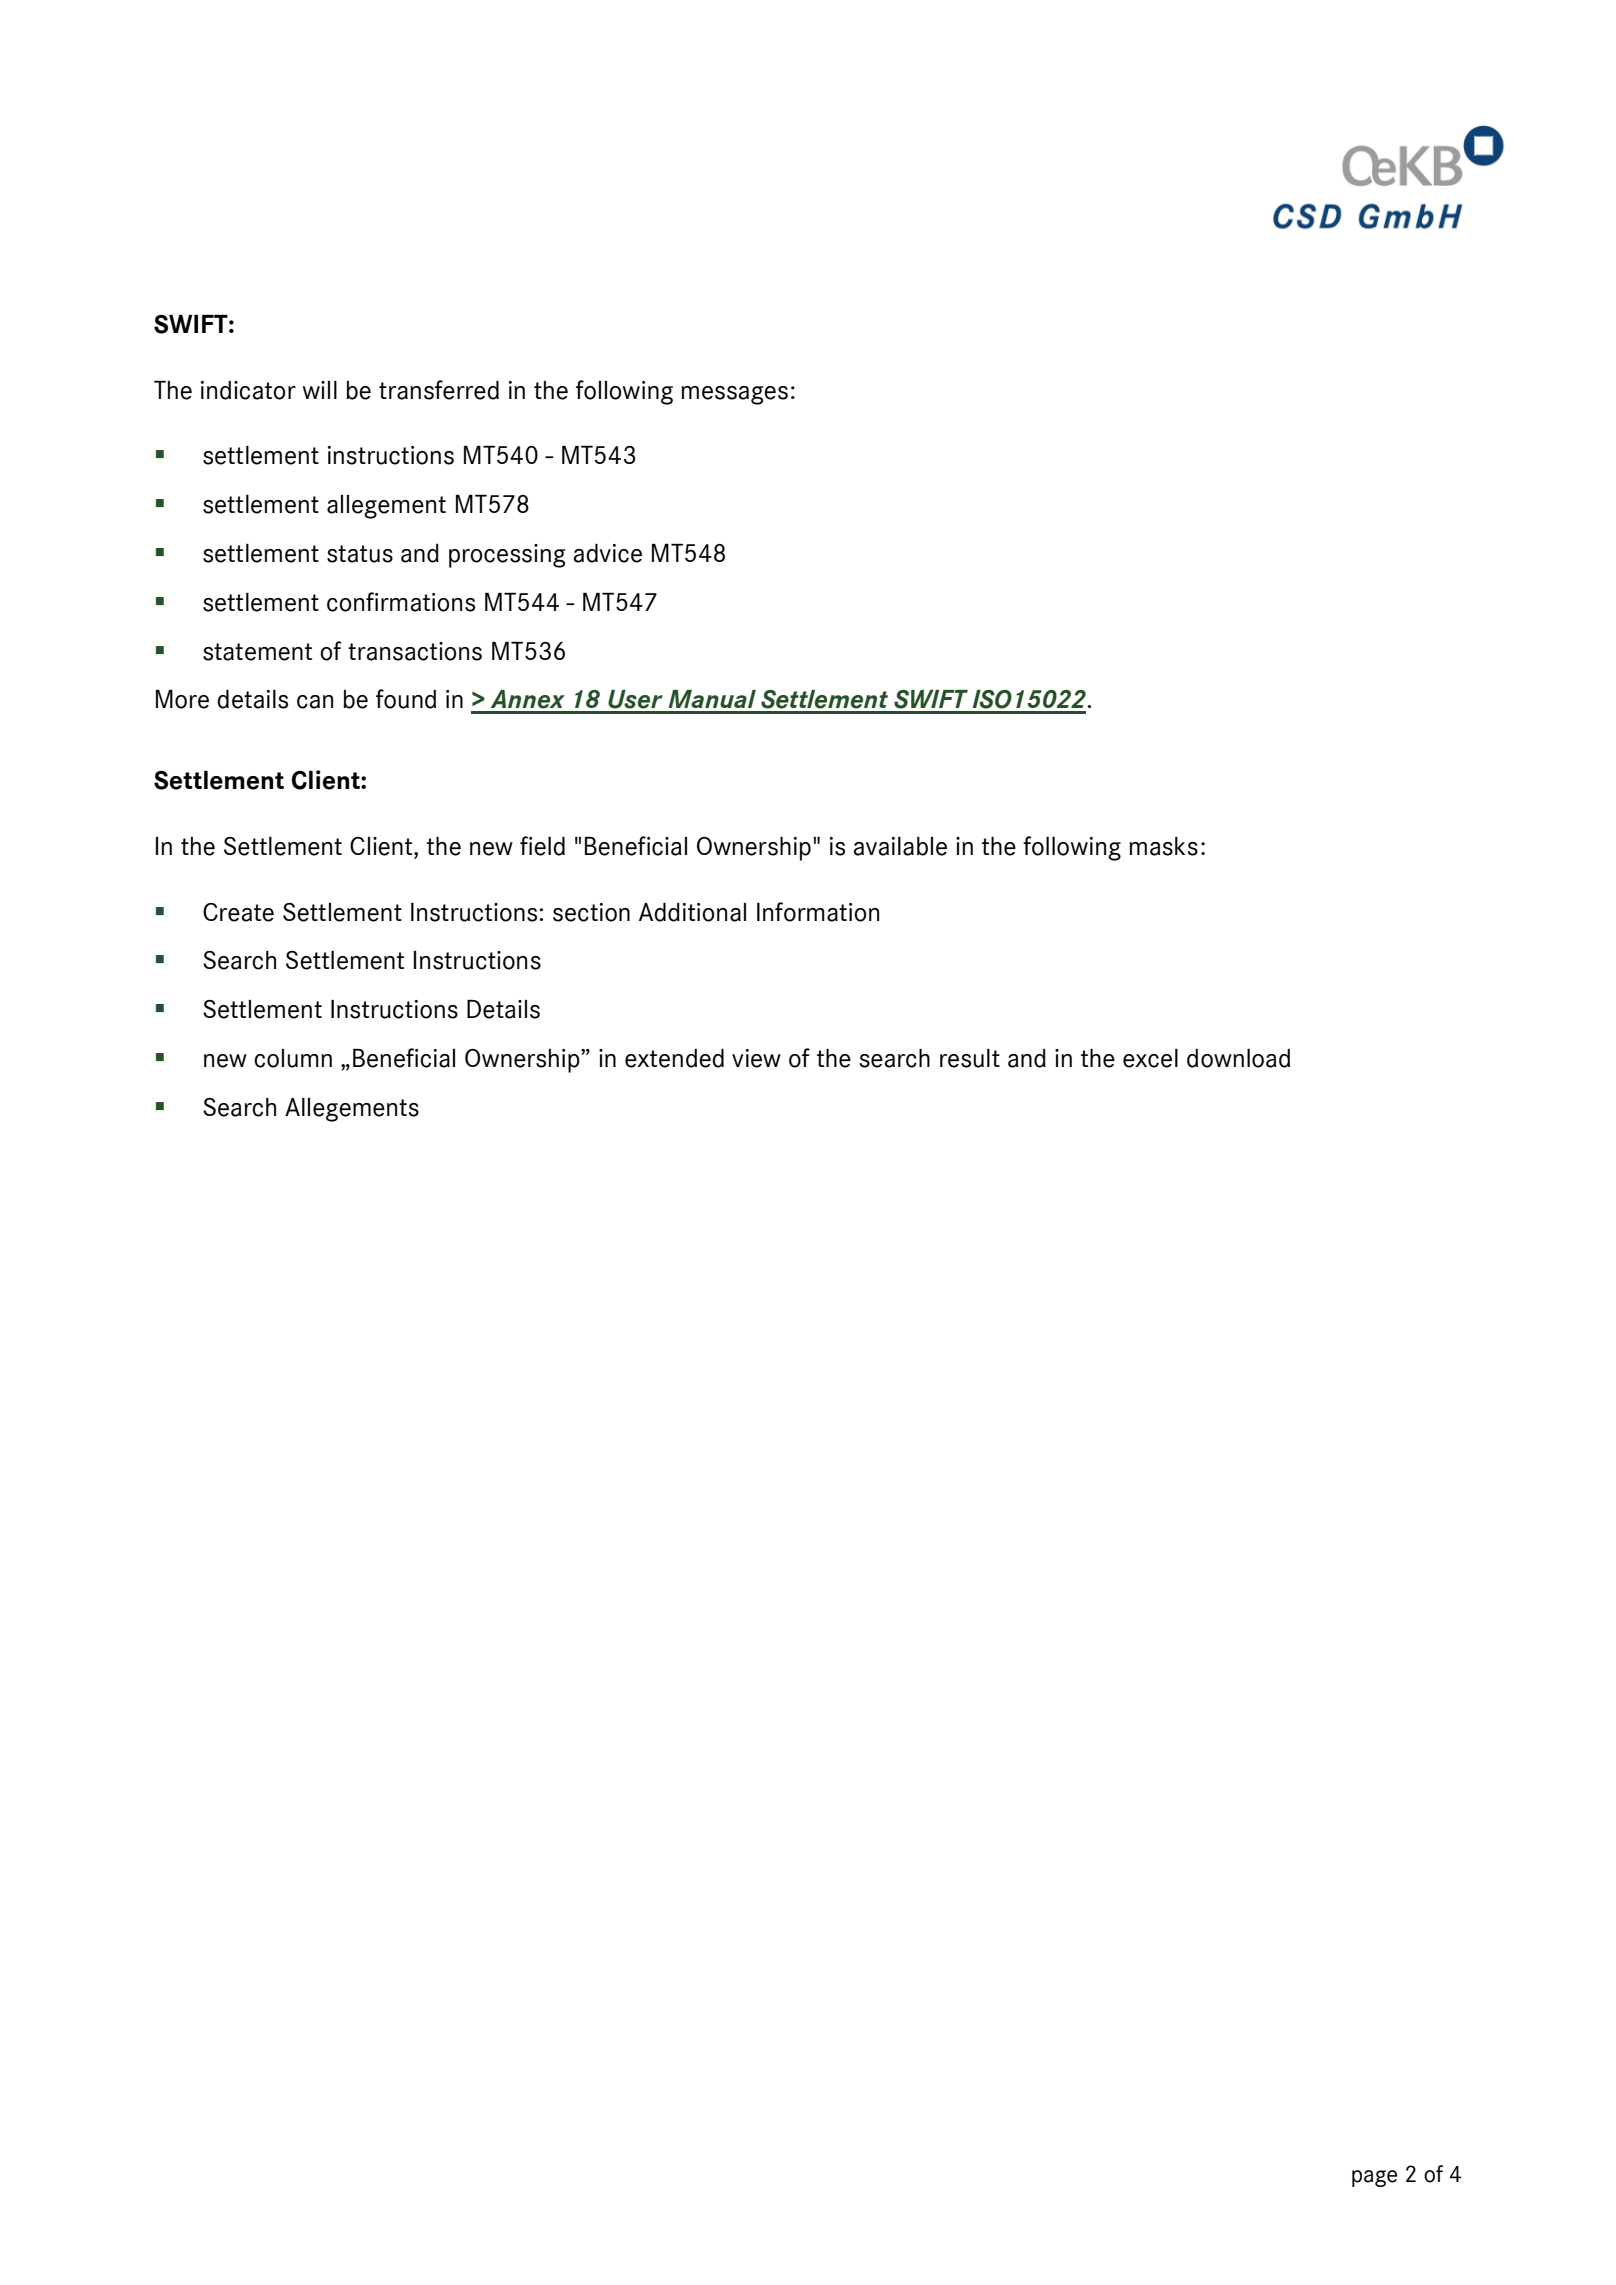  What do you see at coordinates (1163, 846) in the screenshot?
I see `masks` at bounding box center [1163, 846].
